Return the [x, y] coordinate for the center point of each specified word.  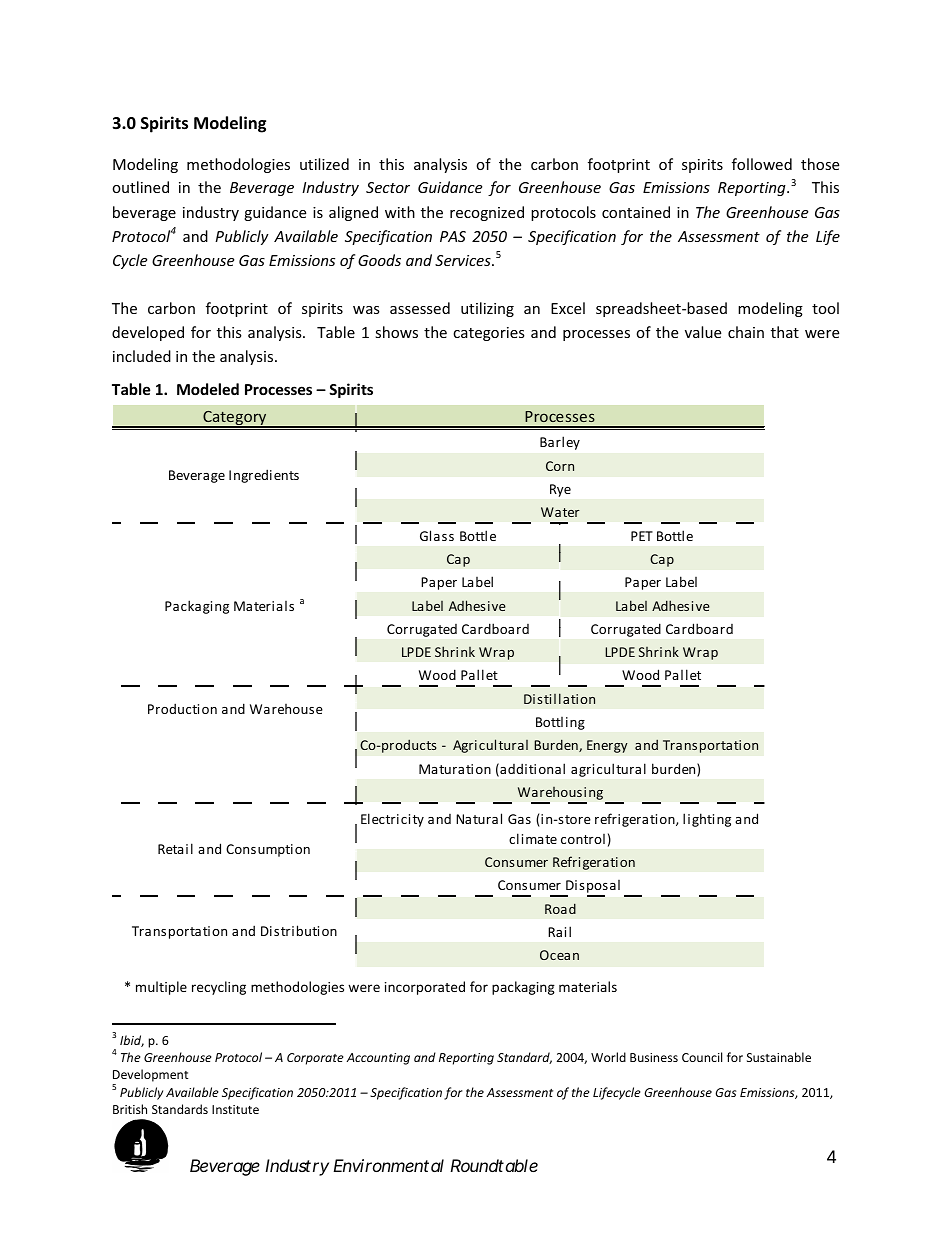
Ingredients [264, 476]
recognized [487, 213]
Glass [437, 535]
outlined [140, 187]
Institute [235, 1109]
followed [762, 164]
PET [642, 536]
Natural [479, 818]
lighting [707, 820]
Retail [175, 848]
